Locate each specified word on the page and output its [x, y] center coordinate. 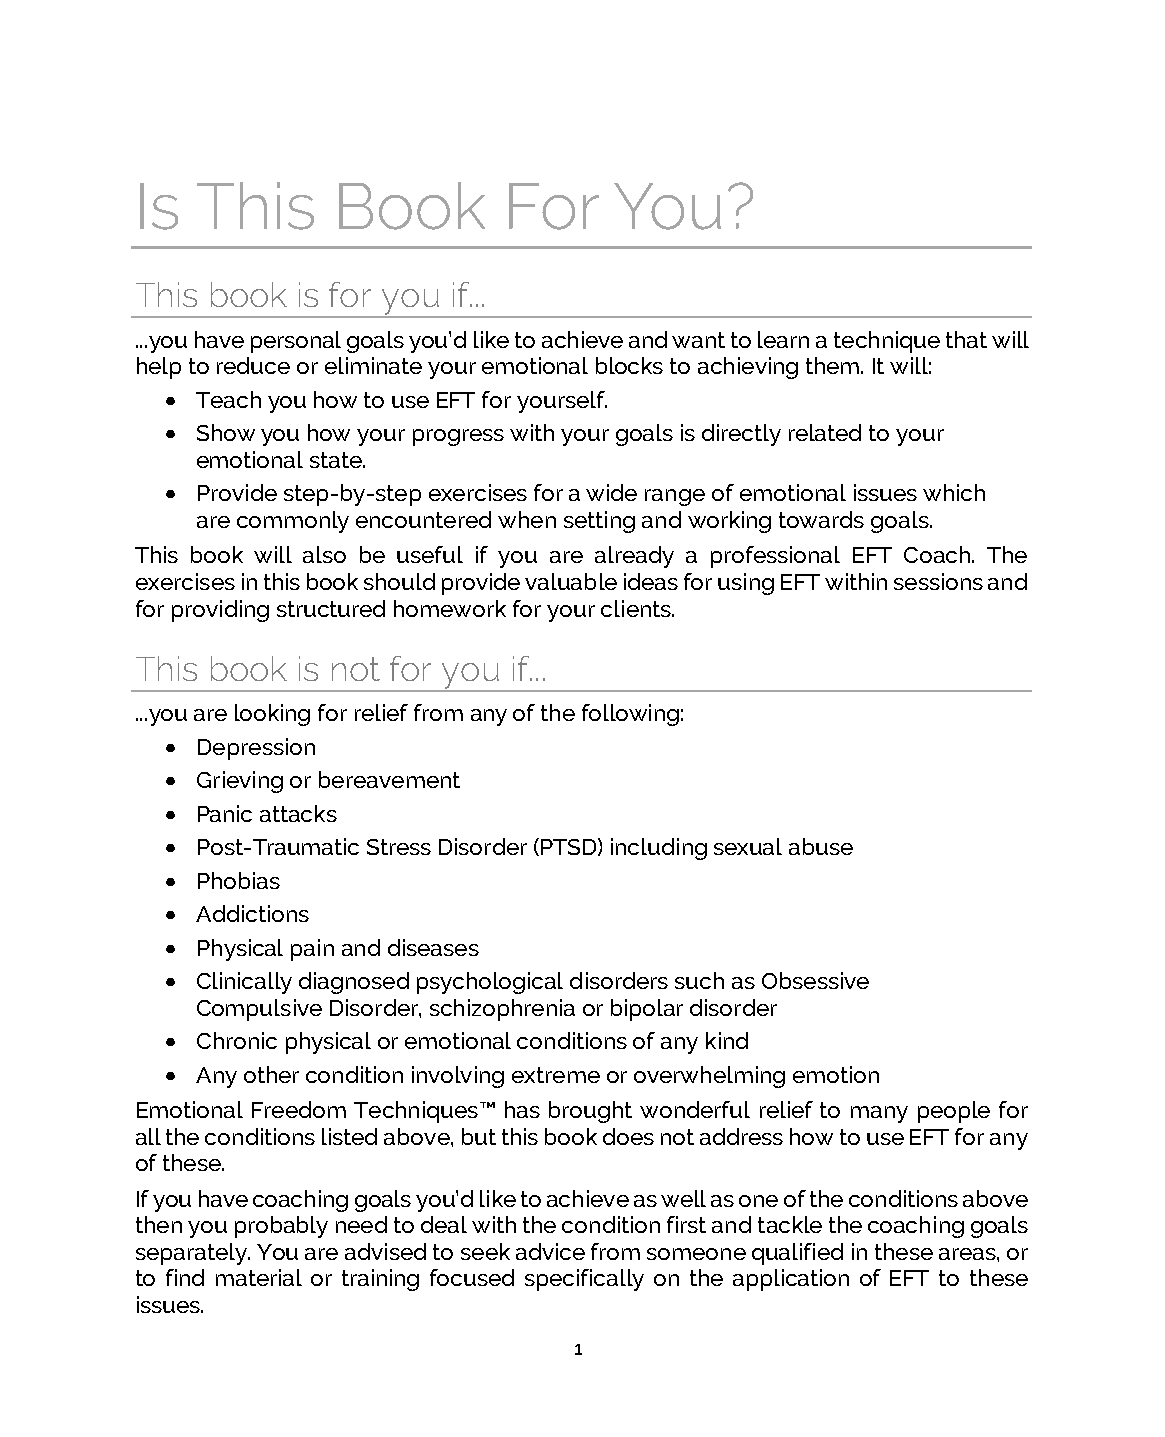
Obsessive [815, 980]
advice [550, 1251]
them [834, 365]
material [259, 1277]
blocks [629, 365]
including [659, 849]
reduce [253, 365]
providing [220, 611]
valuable [571, 581]
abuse [821, 846]
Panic [225, 813]
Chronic [237, 1040]
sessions [938, 581]
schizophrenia [502, 1010]
